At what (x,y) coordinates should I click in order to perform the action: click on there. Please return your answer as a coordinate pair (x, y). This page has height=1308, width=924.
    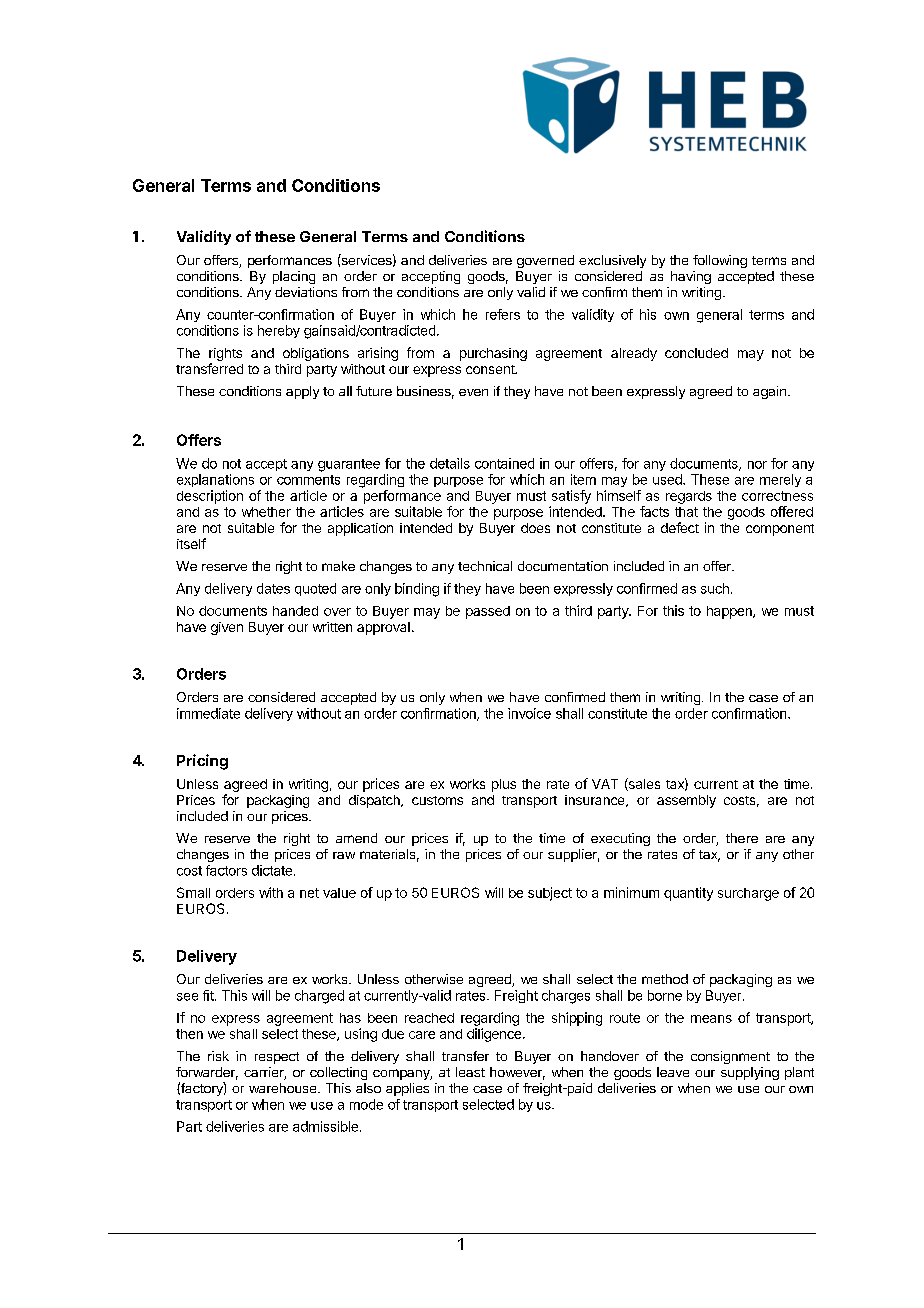
    Looking at the image, I should click on (742, 838).
